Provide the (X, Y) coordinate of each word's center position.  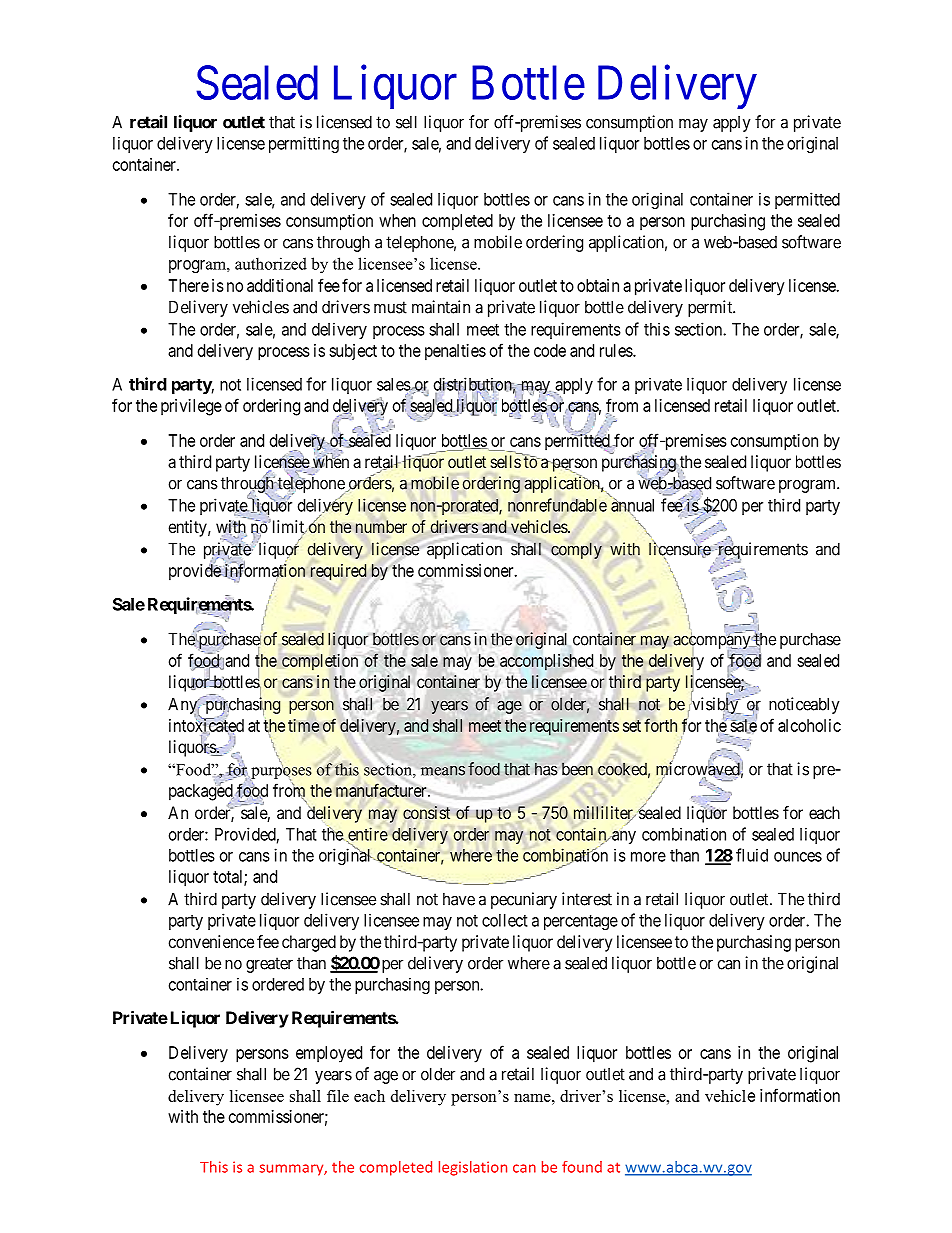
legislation (473, 1168)
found (582, 1167)
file (338, 1096)
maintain (441, 307)
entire (367, 835)
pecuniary (524, 900)
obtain (598, 285)
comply (576, 550)
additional (280, 285)
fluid (752, 855)
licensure (680, 549)
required (339, 572)
